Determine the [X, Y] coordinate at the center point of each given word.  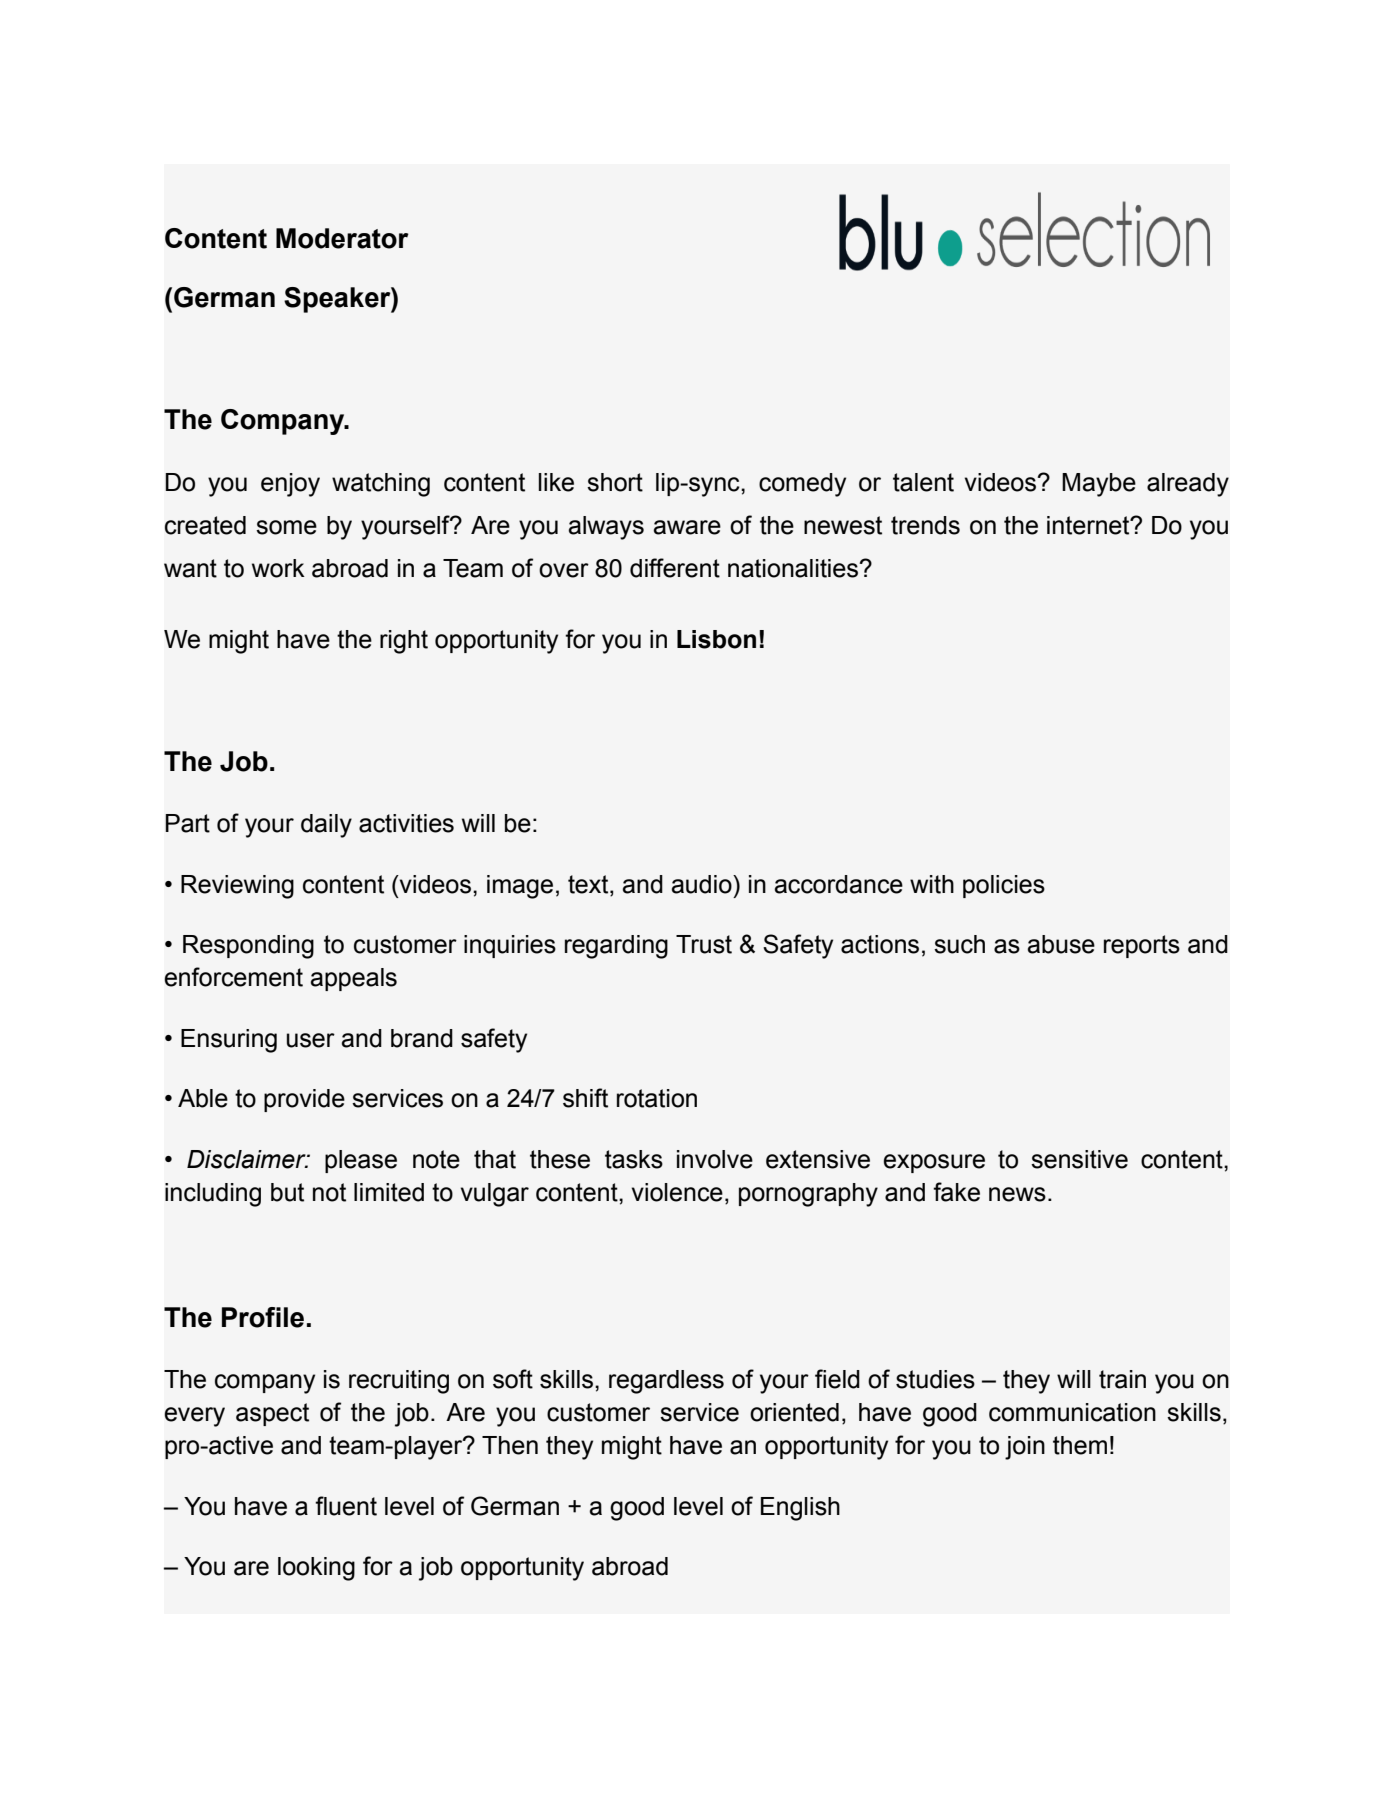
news [1017, 1194]
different [675, 568]
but [287, 1192]
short [615, 482]
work [278, 568]
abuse [1061, 944]
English [800, 1509]
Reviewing [237, 887]
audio [702, 884]
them [1080, 1445]
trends [925, 525]
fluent [346, 1506]
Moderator [342, 238]
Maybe [1099, 485]
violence [677, 1192]
